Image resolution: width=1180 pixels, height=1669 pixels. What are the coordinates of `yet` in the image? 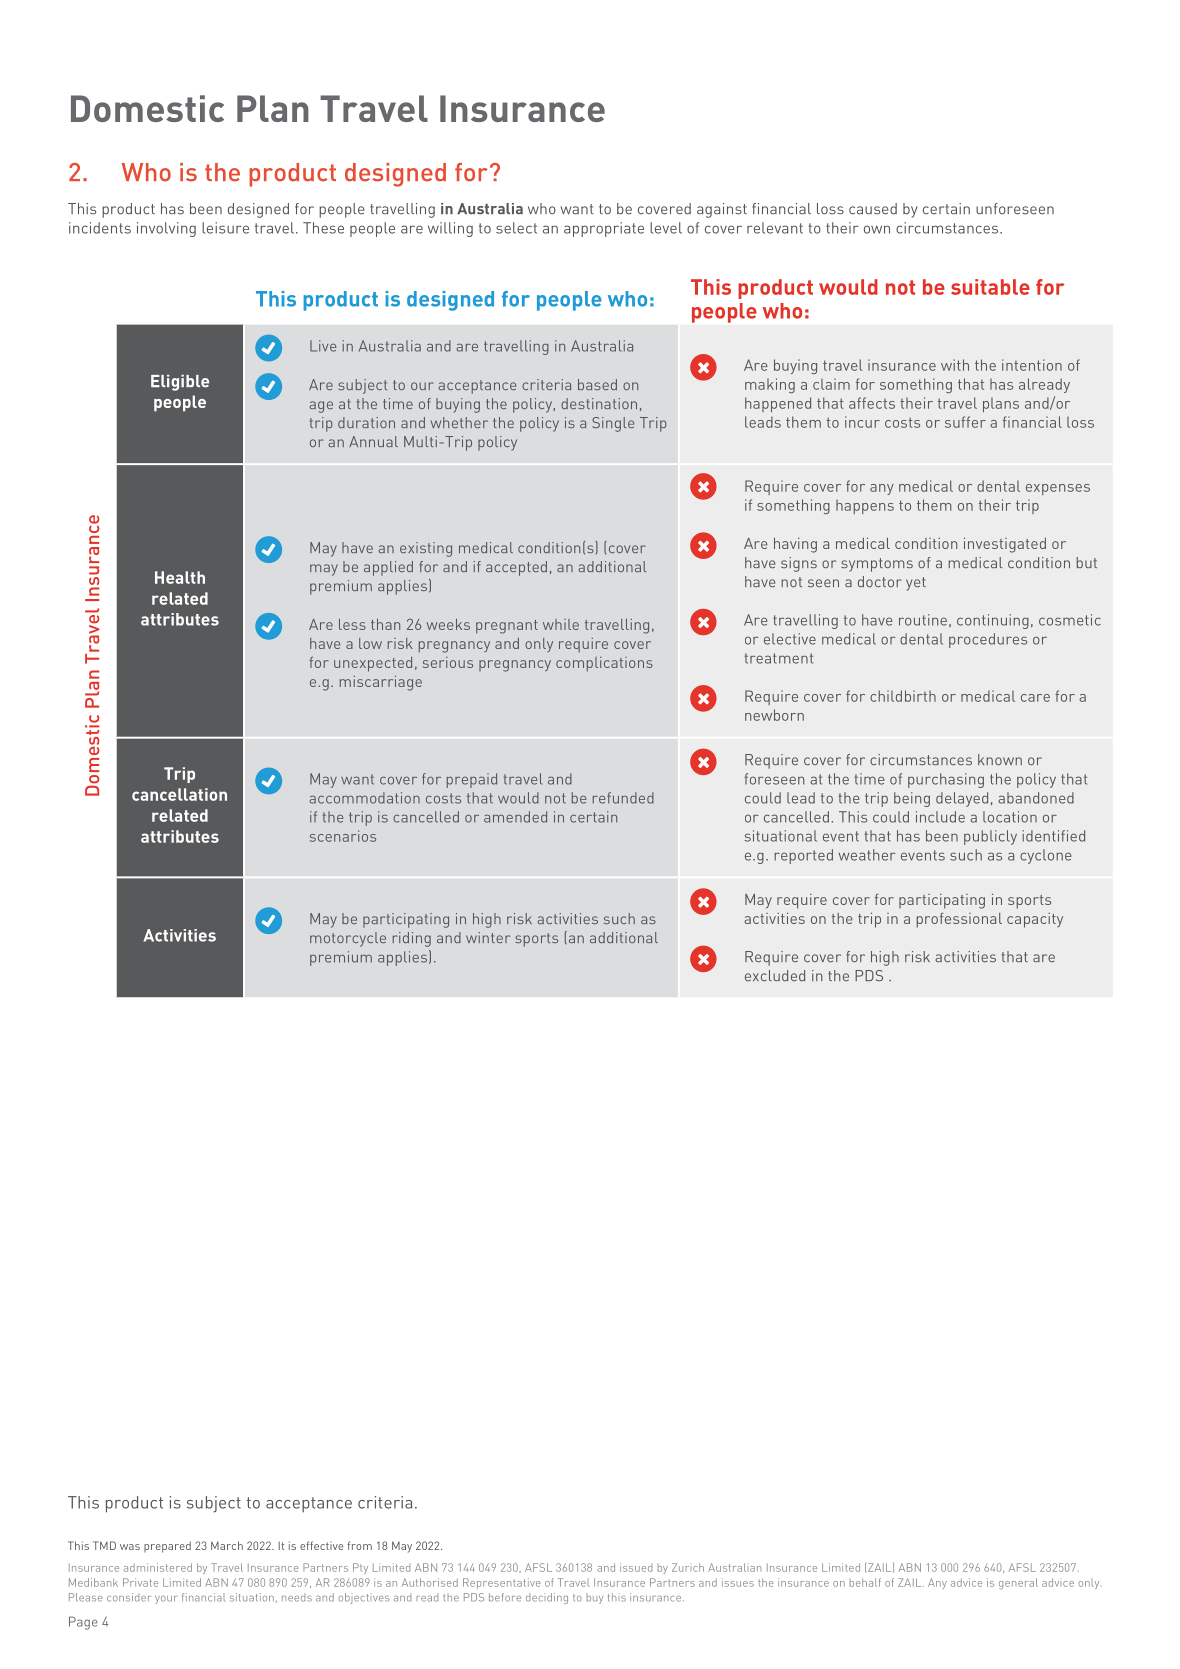 It's located at (916, 584).
